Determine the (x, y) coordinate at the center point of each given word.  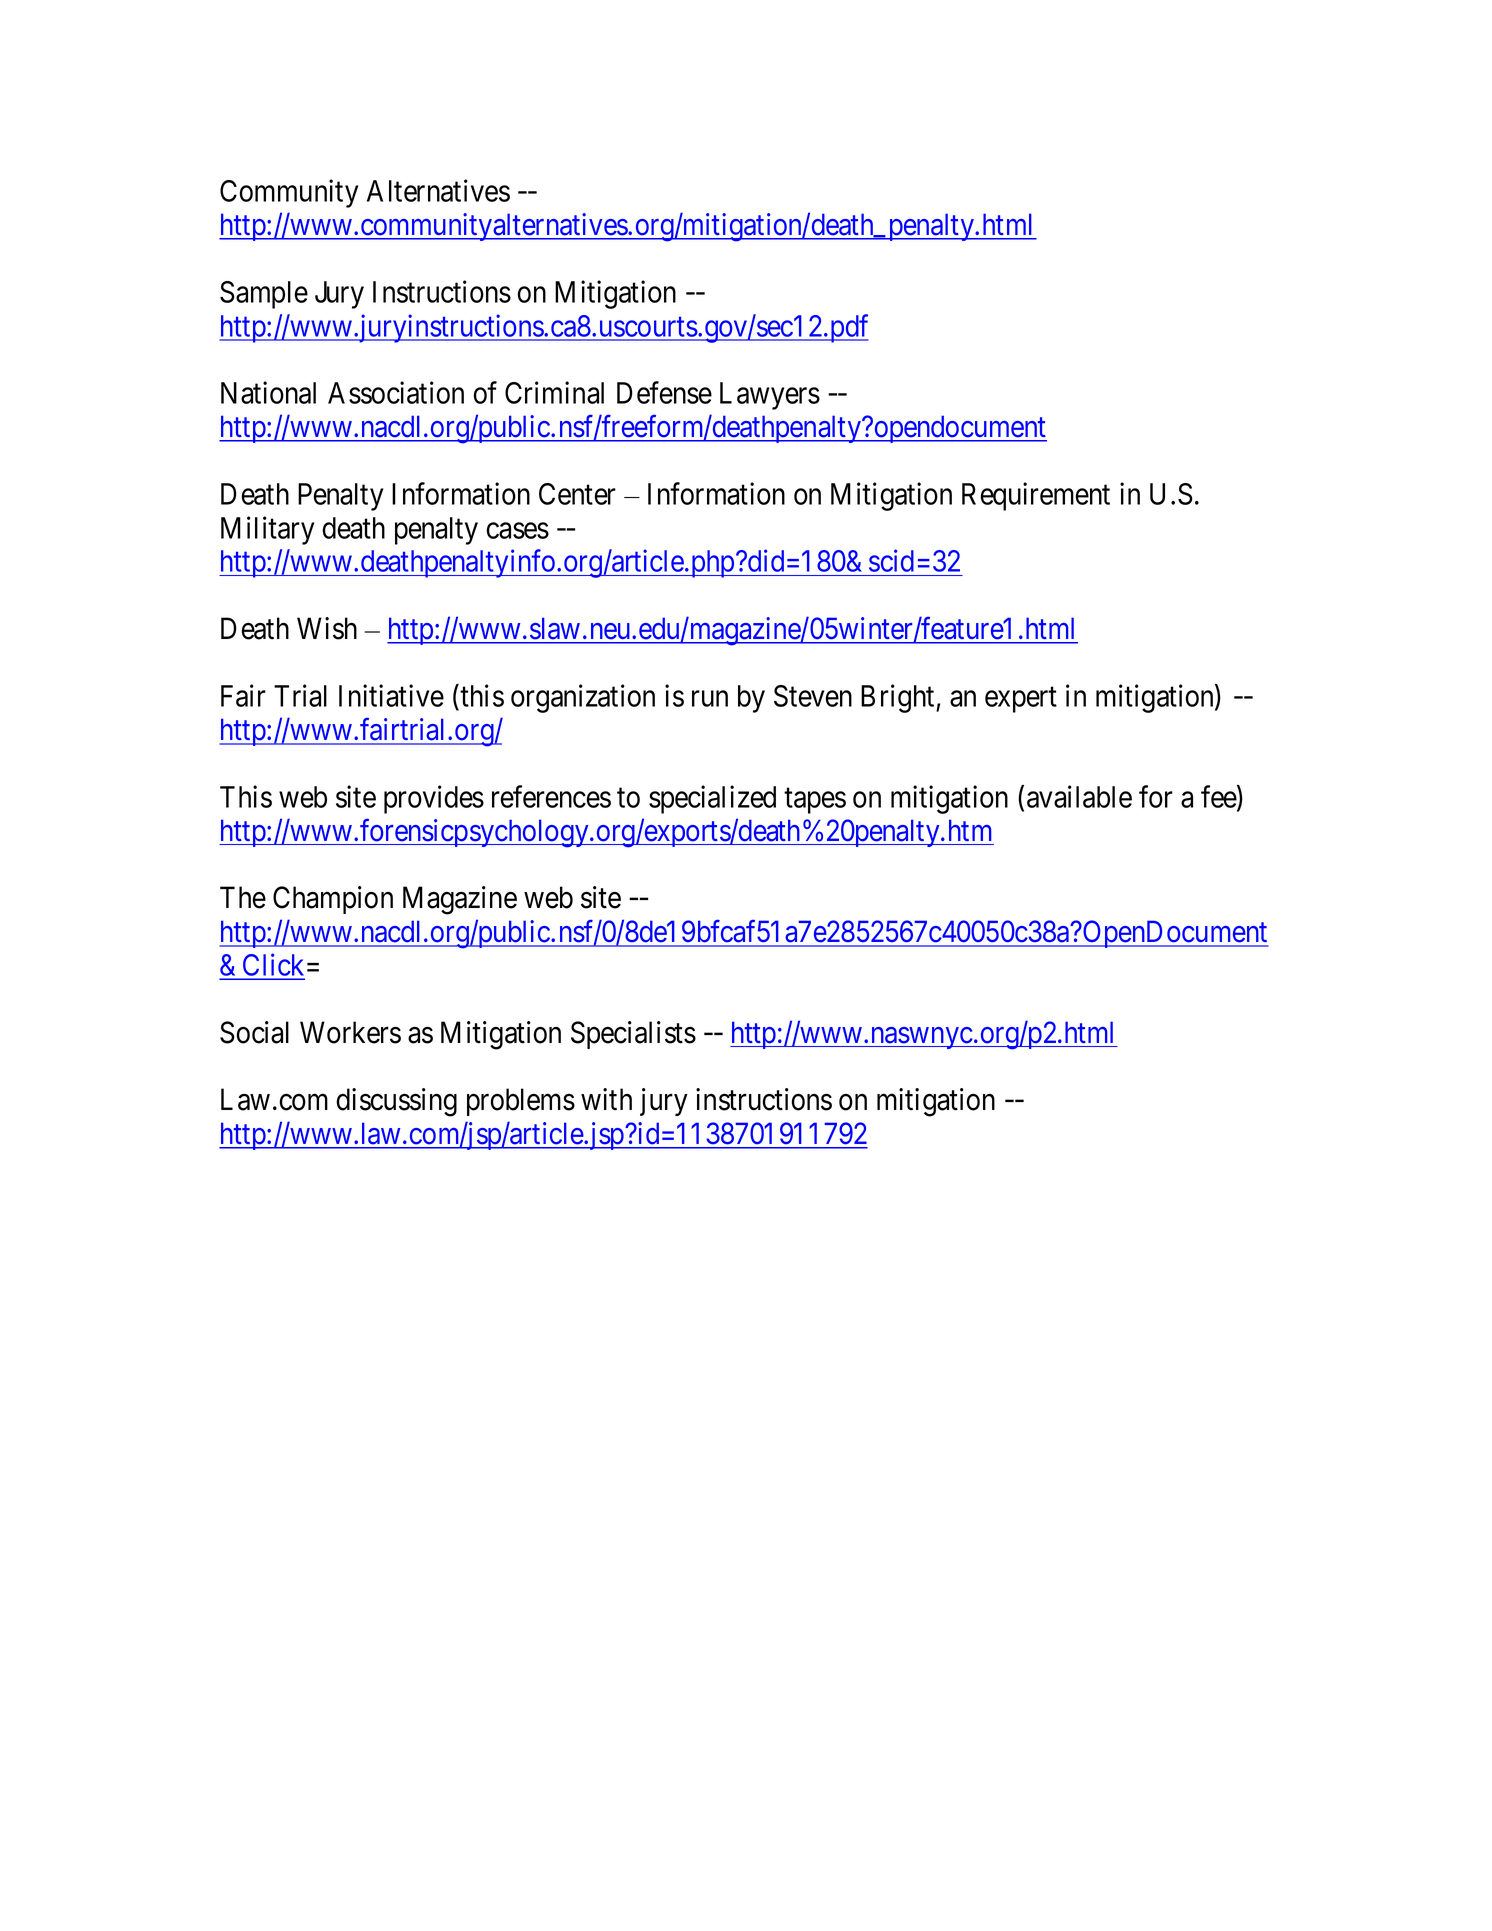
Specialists (633, 1035)
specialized (712, 799)
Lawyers (770, 396)
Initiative (391, 695)
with (606, 1099)
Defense (664, 392)
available (1079, 796)
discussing (397, 1102)
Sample (264, 295)
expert (1021, 700)
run (710, 699)
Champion (333, 900)
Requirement (1036, 496)
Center (577, 494)
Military (267, 530)
